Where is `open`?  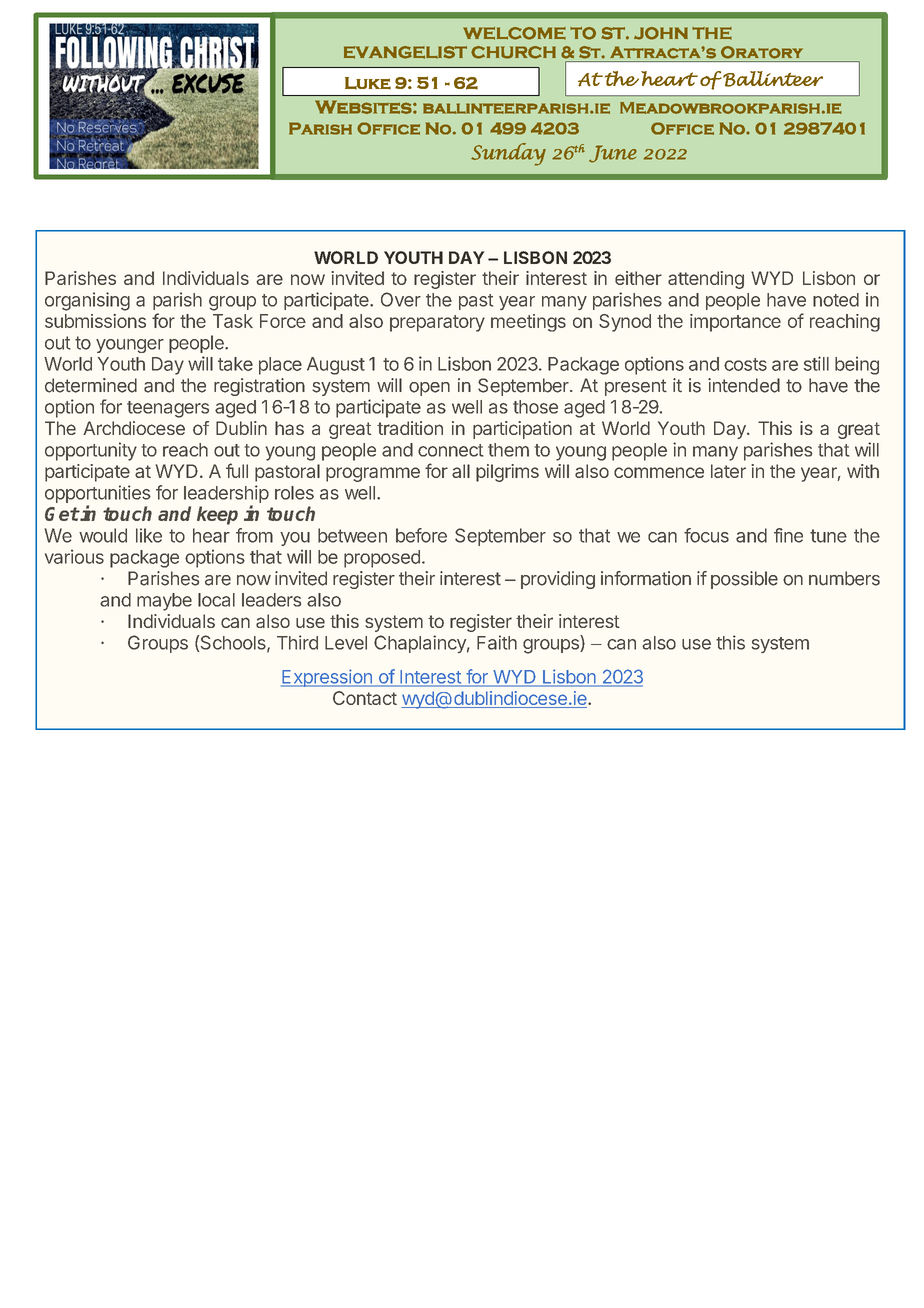 open is located at coordinates (429, 389).
